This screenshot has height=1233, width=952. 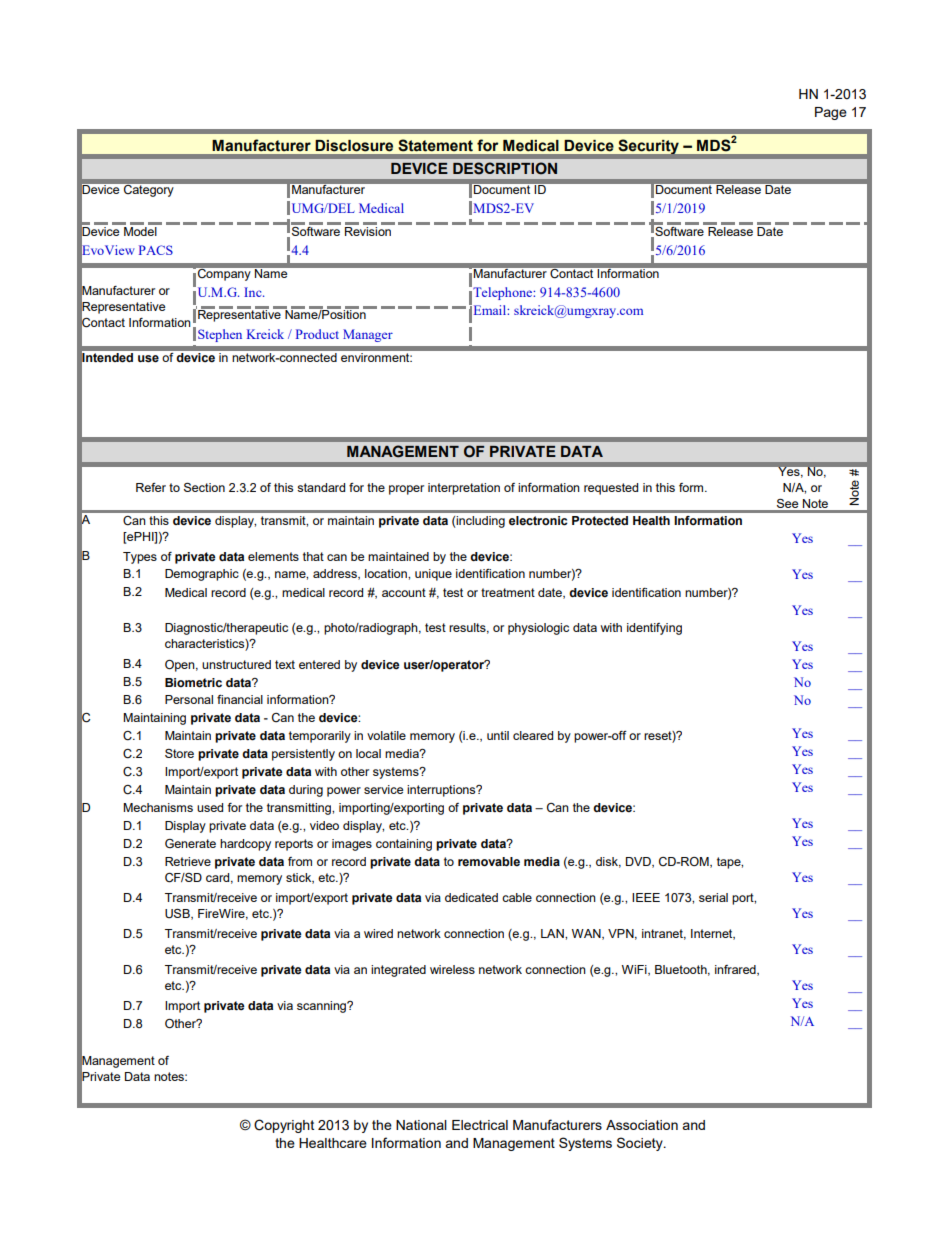 I want to click on Page, so click(x=831, y=113).
